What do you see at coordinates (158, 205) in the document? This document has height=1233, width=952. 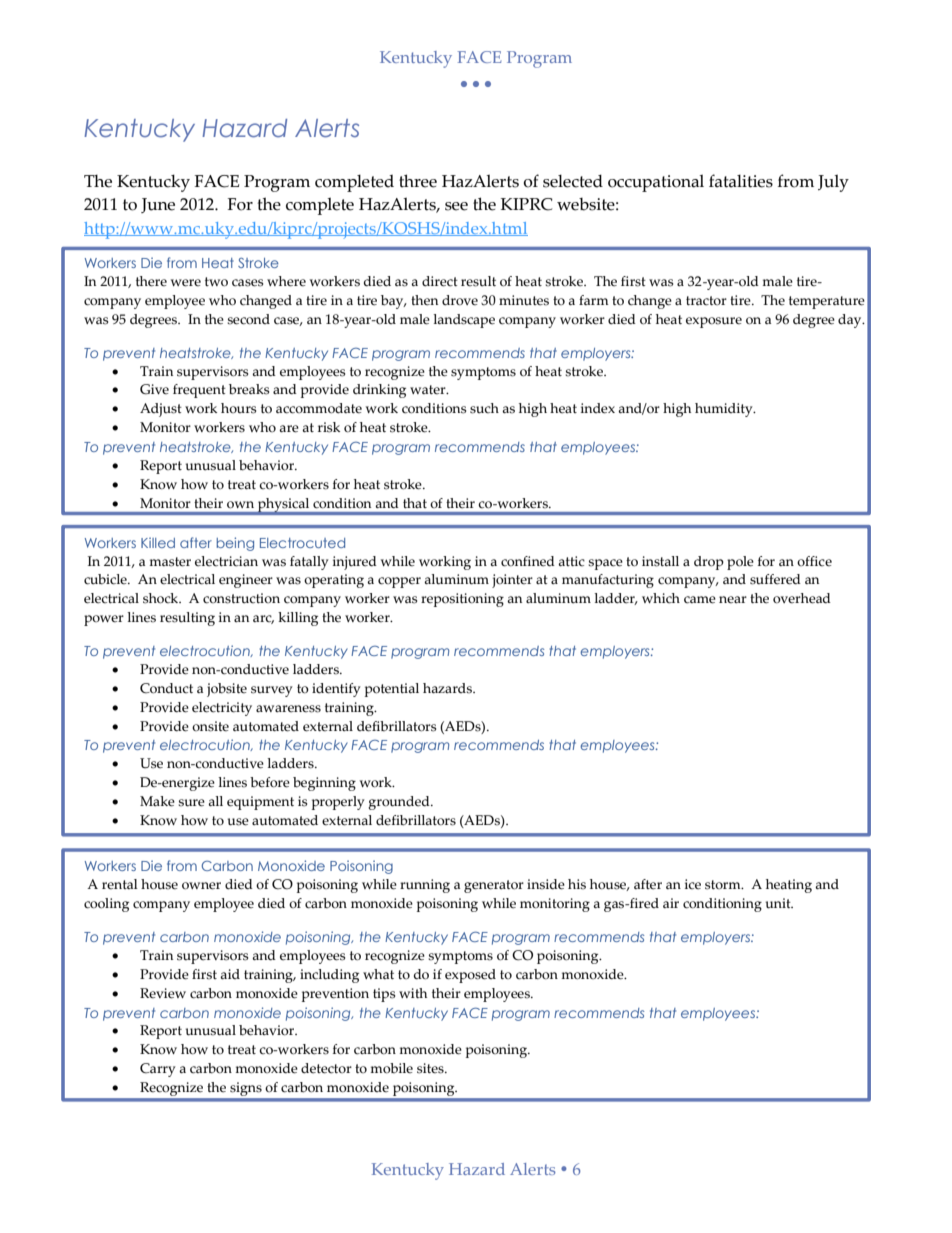 I see `June` at bounding box center [158, 205].
